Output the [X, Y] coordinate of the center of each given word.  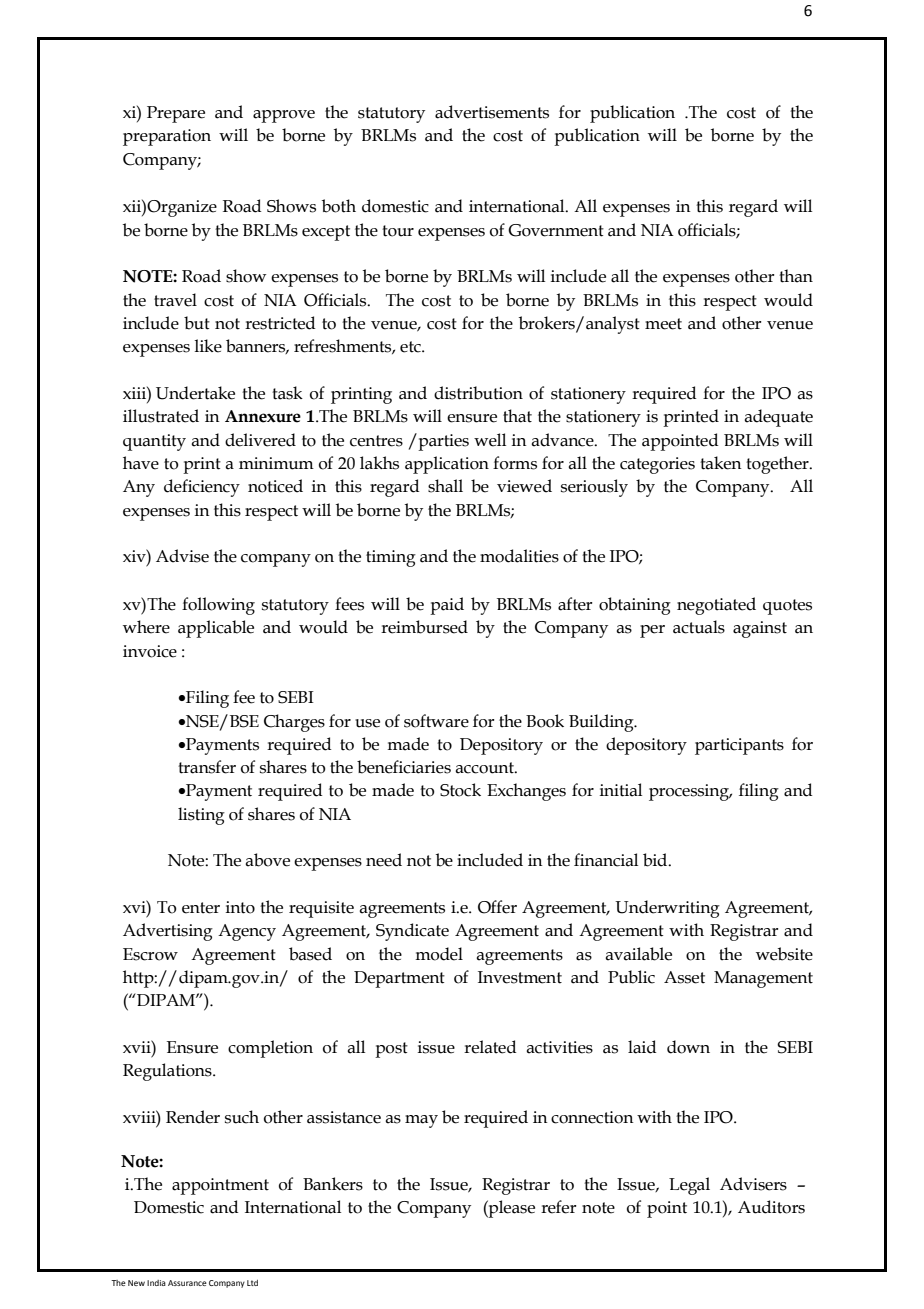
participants [739, 746]
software [436, 721]
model [439, 954]
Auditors [771, 1207]
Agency [247, 932]
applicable [216, 629]
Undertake [195, 393]
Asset [684, 977]
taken [721, 463]
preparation [167, 137]
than [796, 276]
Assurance [187, 1283]
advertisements [492, 112]
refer [558, 1207]
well [490, 440]
